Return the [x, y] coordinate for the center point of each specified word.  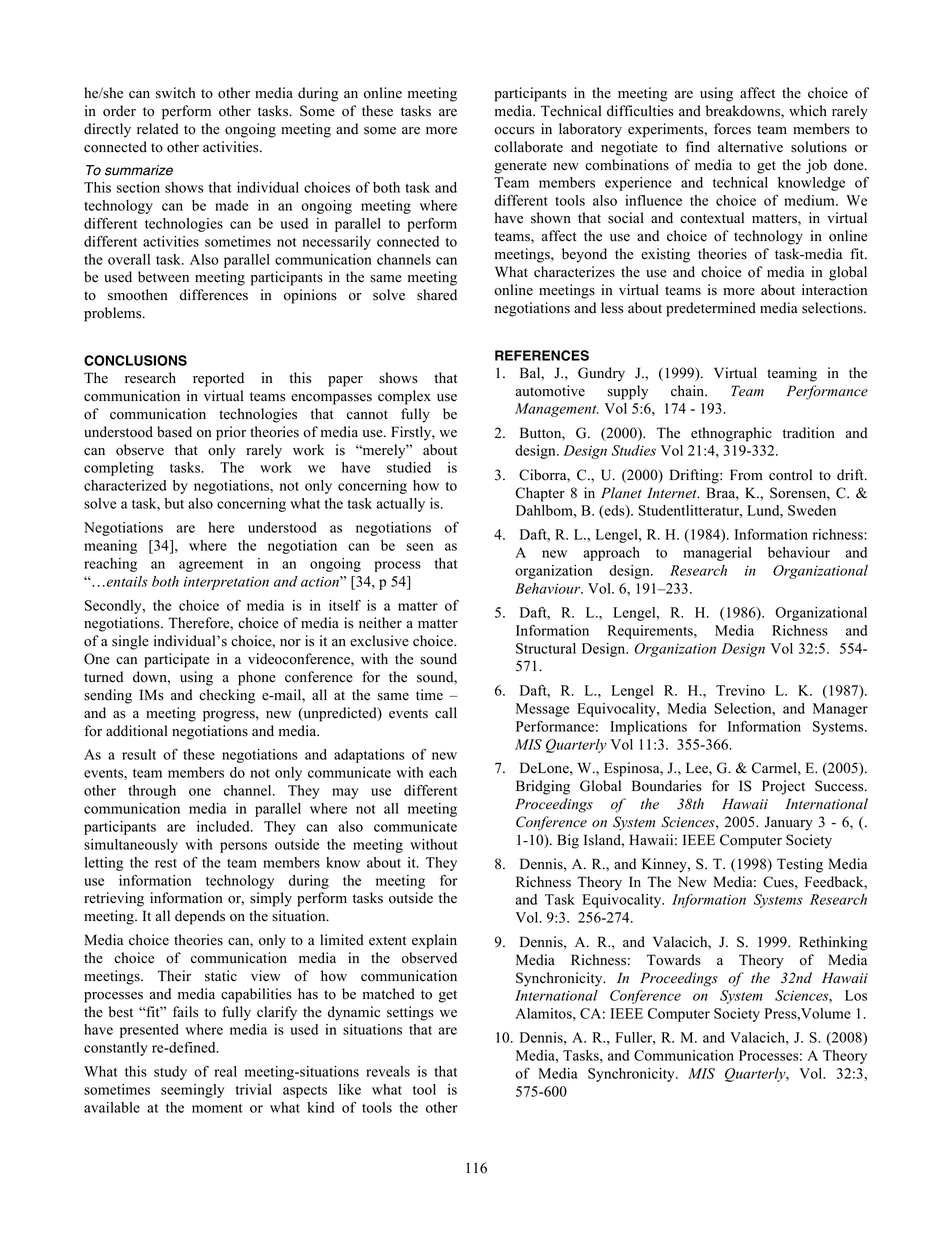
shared [437, 295]
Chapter [540, 494]
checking [227, 696]
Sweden [812, 510]
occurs [514, 131]
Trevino [740, 690]
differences [214, 295]
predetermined [711, 309]
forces [732, 129]
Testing [800, 865]
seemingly [192, 1091]
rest [166, 863]
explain [434, 941]
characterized [125, 485]
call [446, 713]
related [157, 129]
